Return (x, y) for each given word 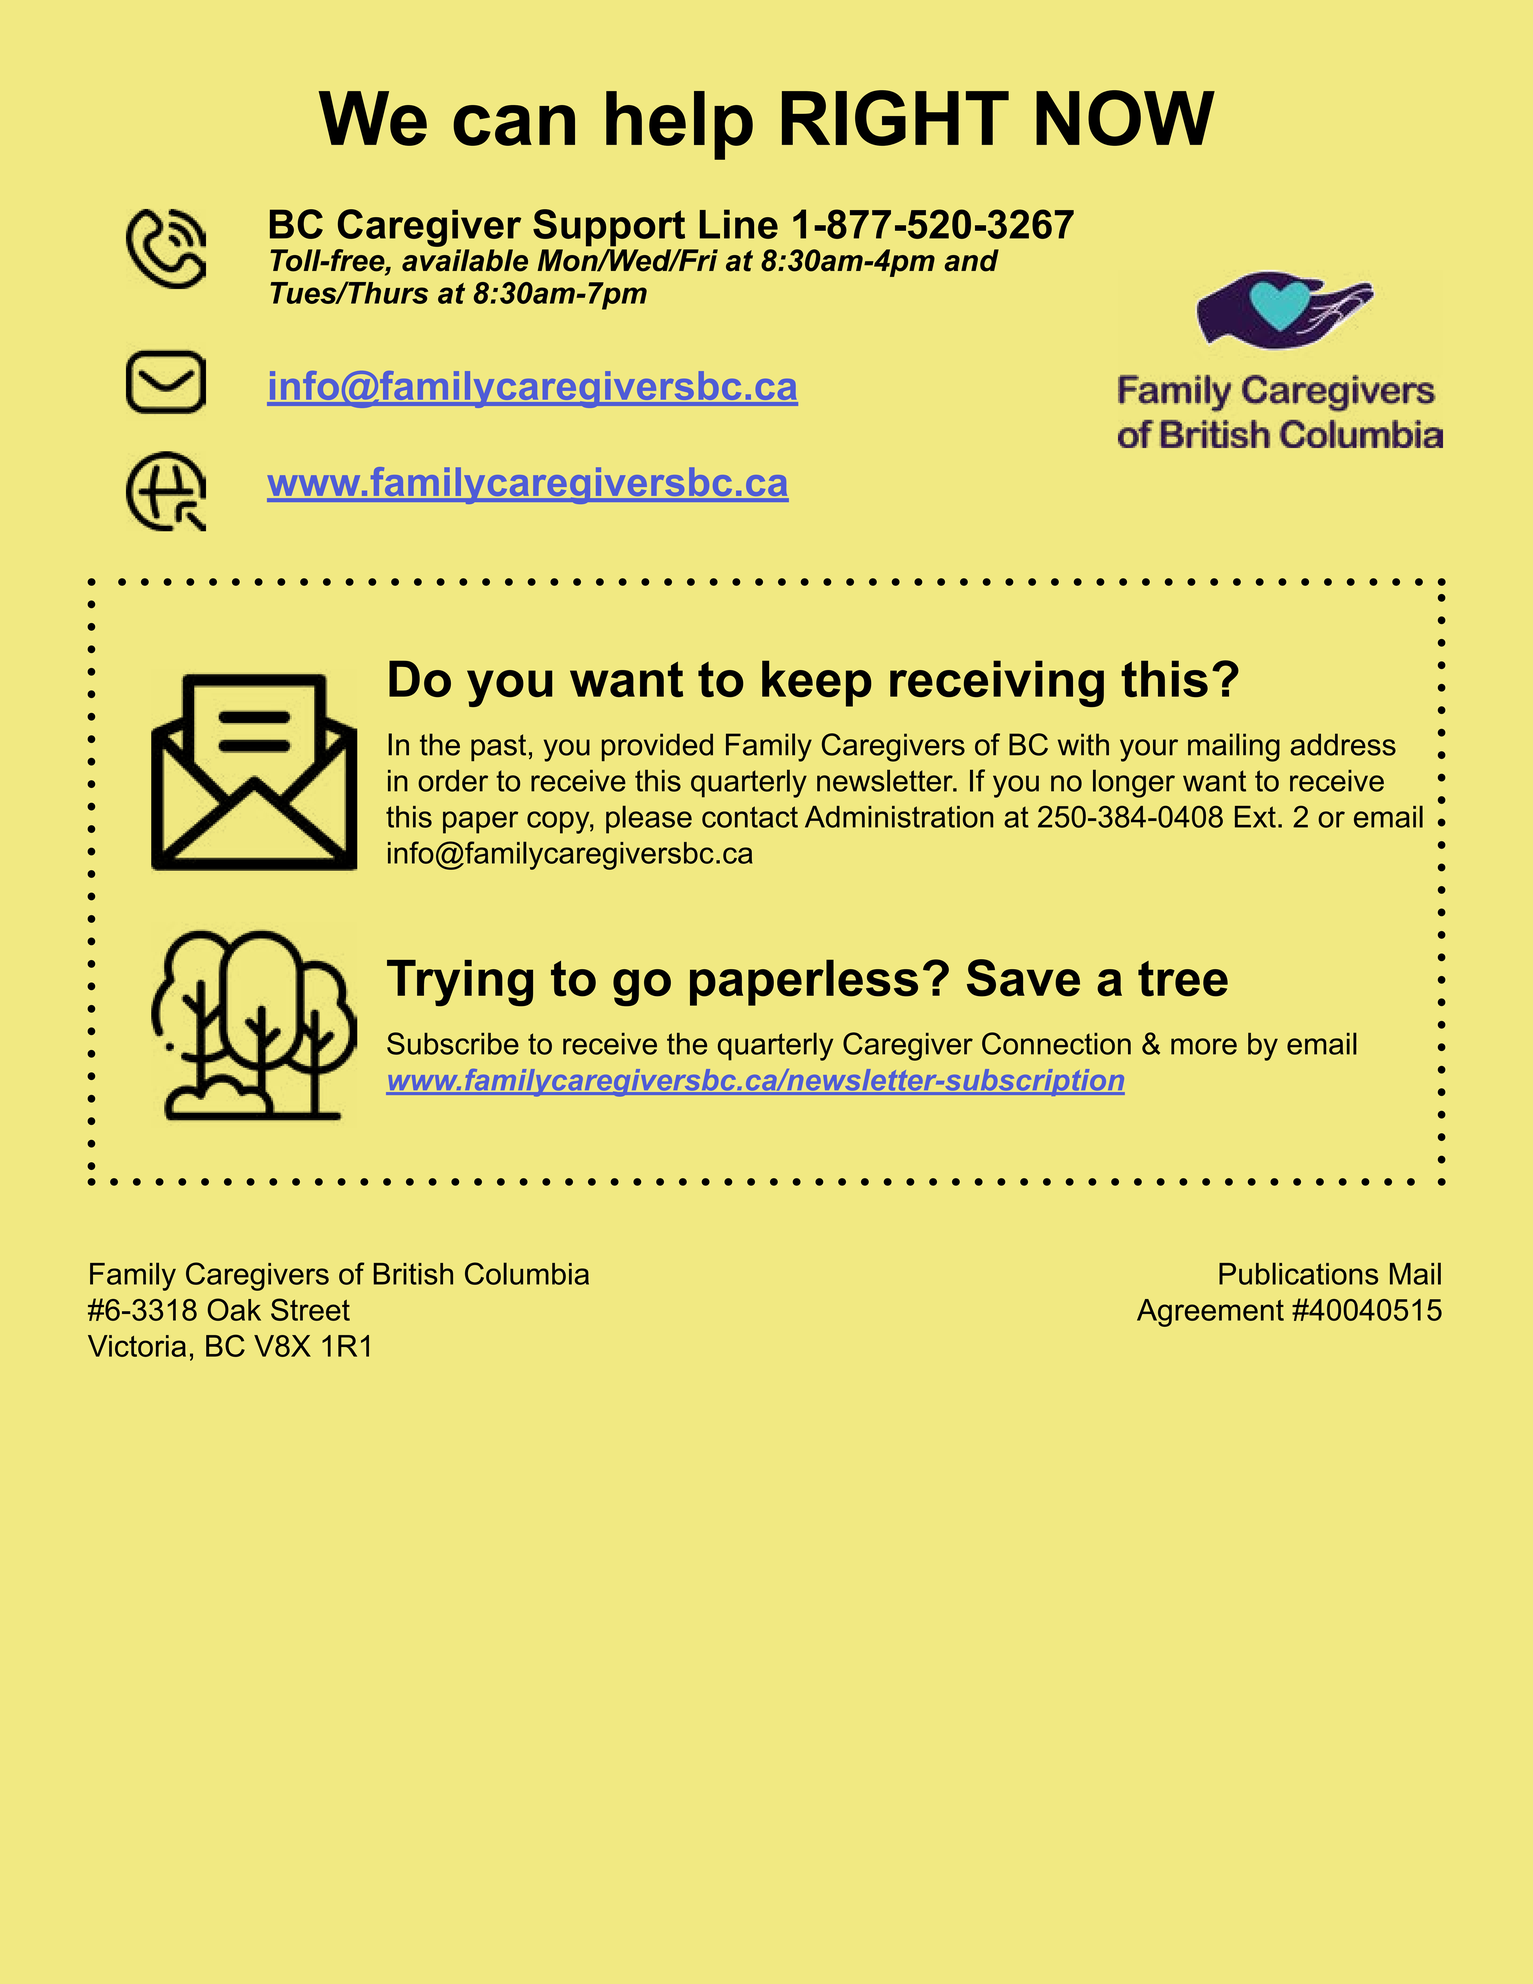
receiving (997, 683)
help (679, 125)
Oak (234, 1309)
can (514, 125)
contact (750, 817)
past (498, 747)
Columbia (527, 1273)
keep (817, 683)
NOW (1125, 118)
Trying (460, 983)
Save (1023, 978)
